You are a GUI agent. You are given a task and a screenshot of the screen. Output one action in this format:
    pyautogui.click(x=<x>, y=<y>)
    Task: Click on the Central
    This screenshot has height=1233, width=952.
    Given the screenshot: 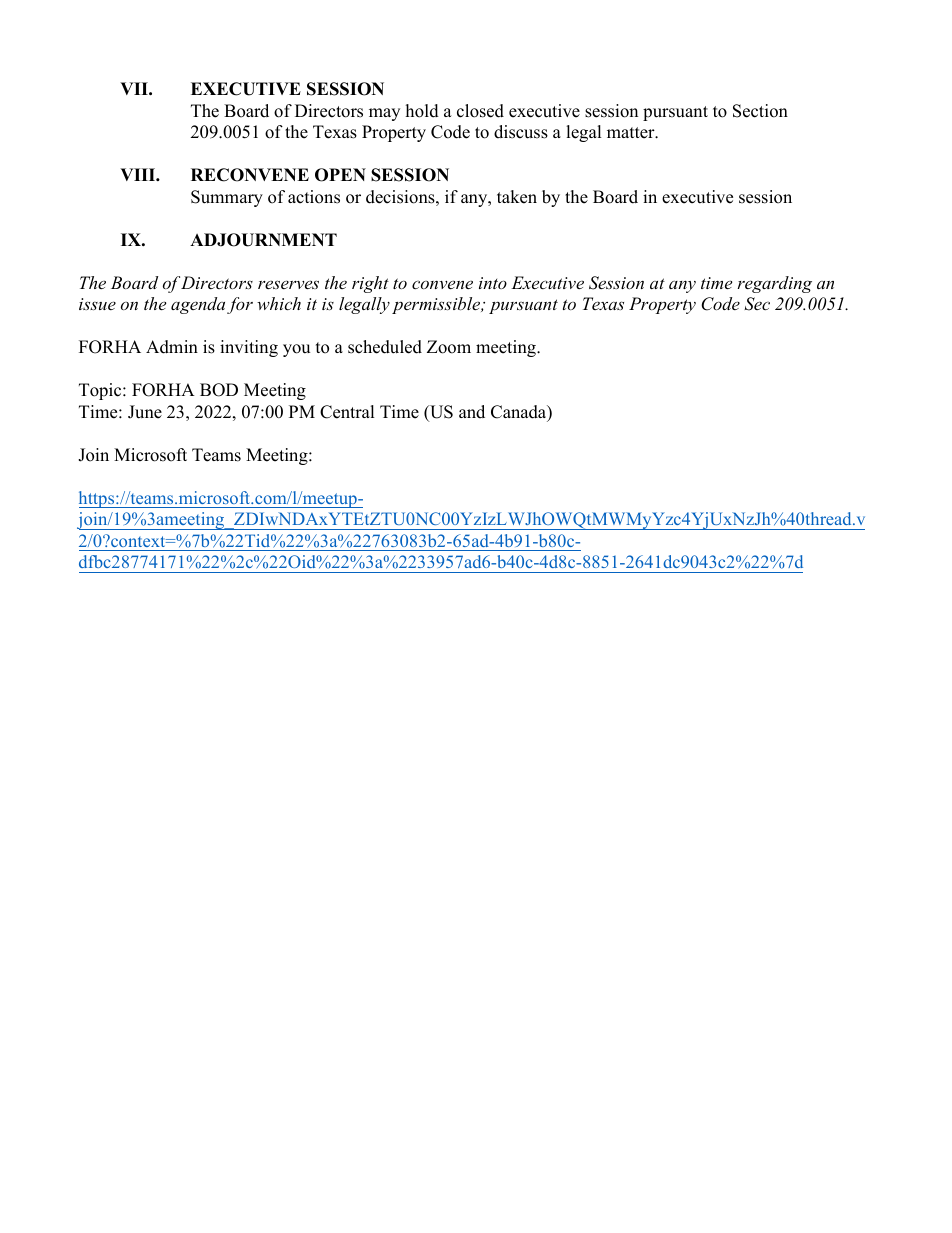 What is the action you would take?
    pyautogui.click(x=347, y=412)
